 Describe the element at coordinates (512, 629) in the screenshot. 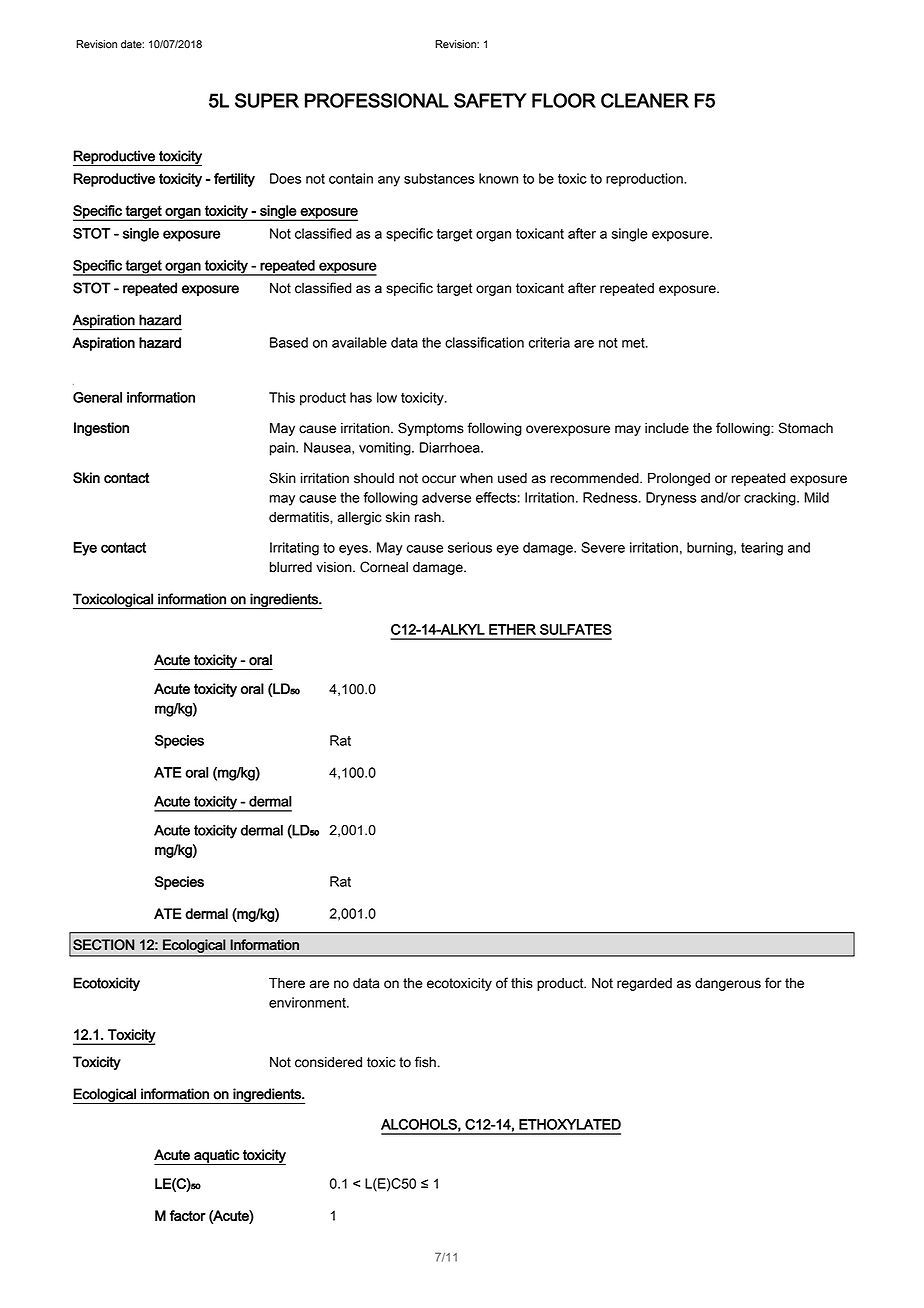

I see `ETHER` at that location.
